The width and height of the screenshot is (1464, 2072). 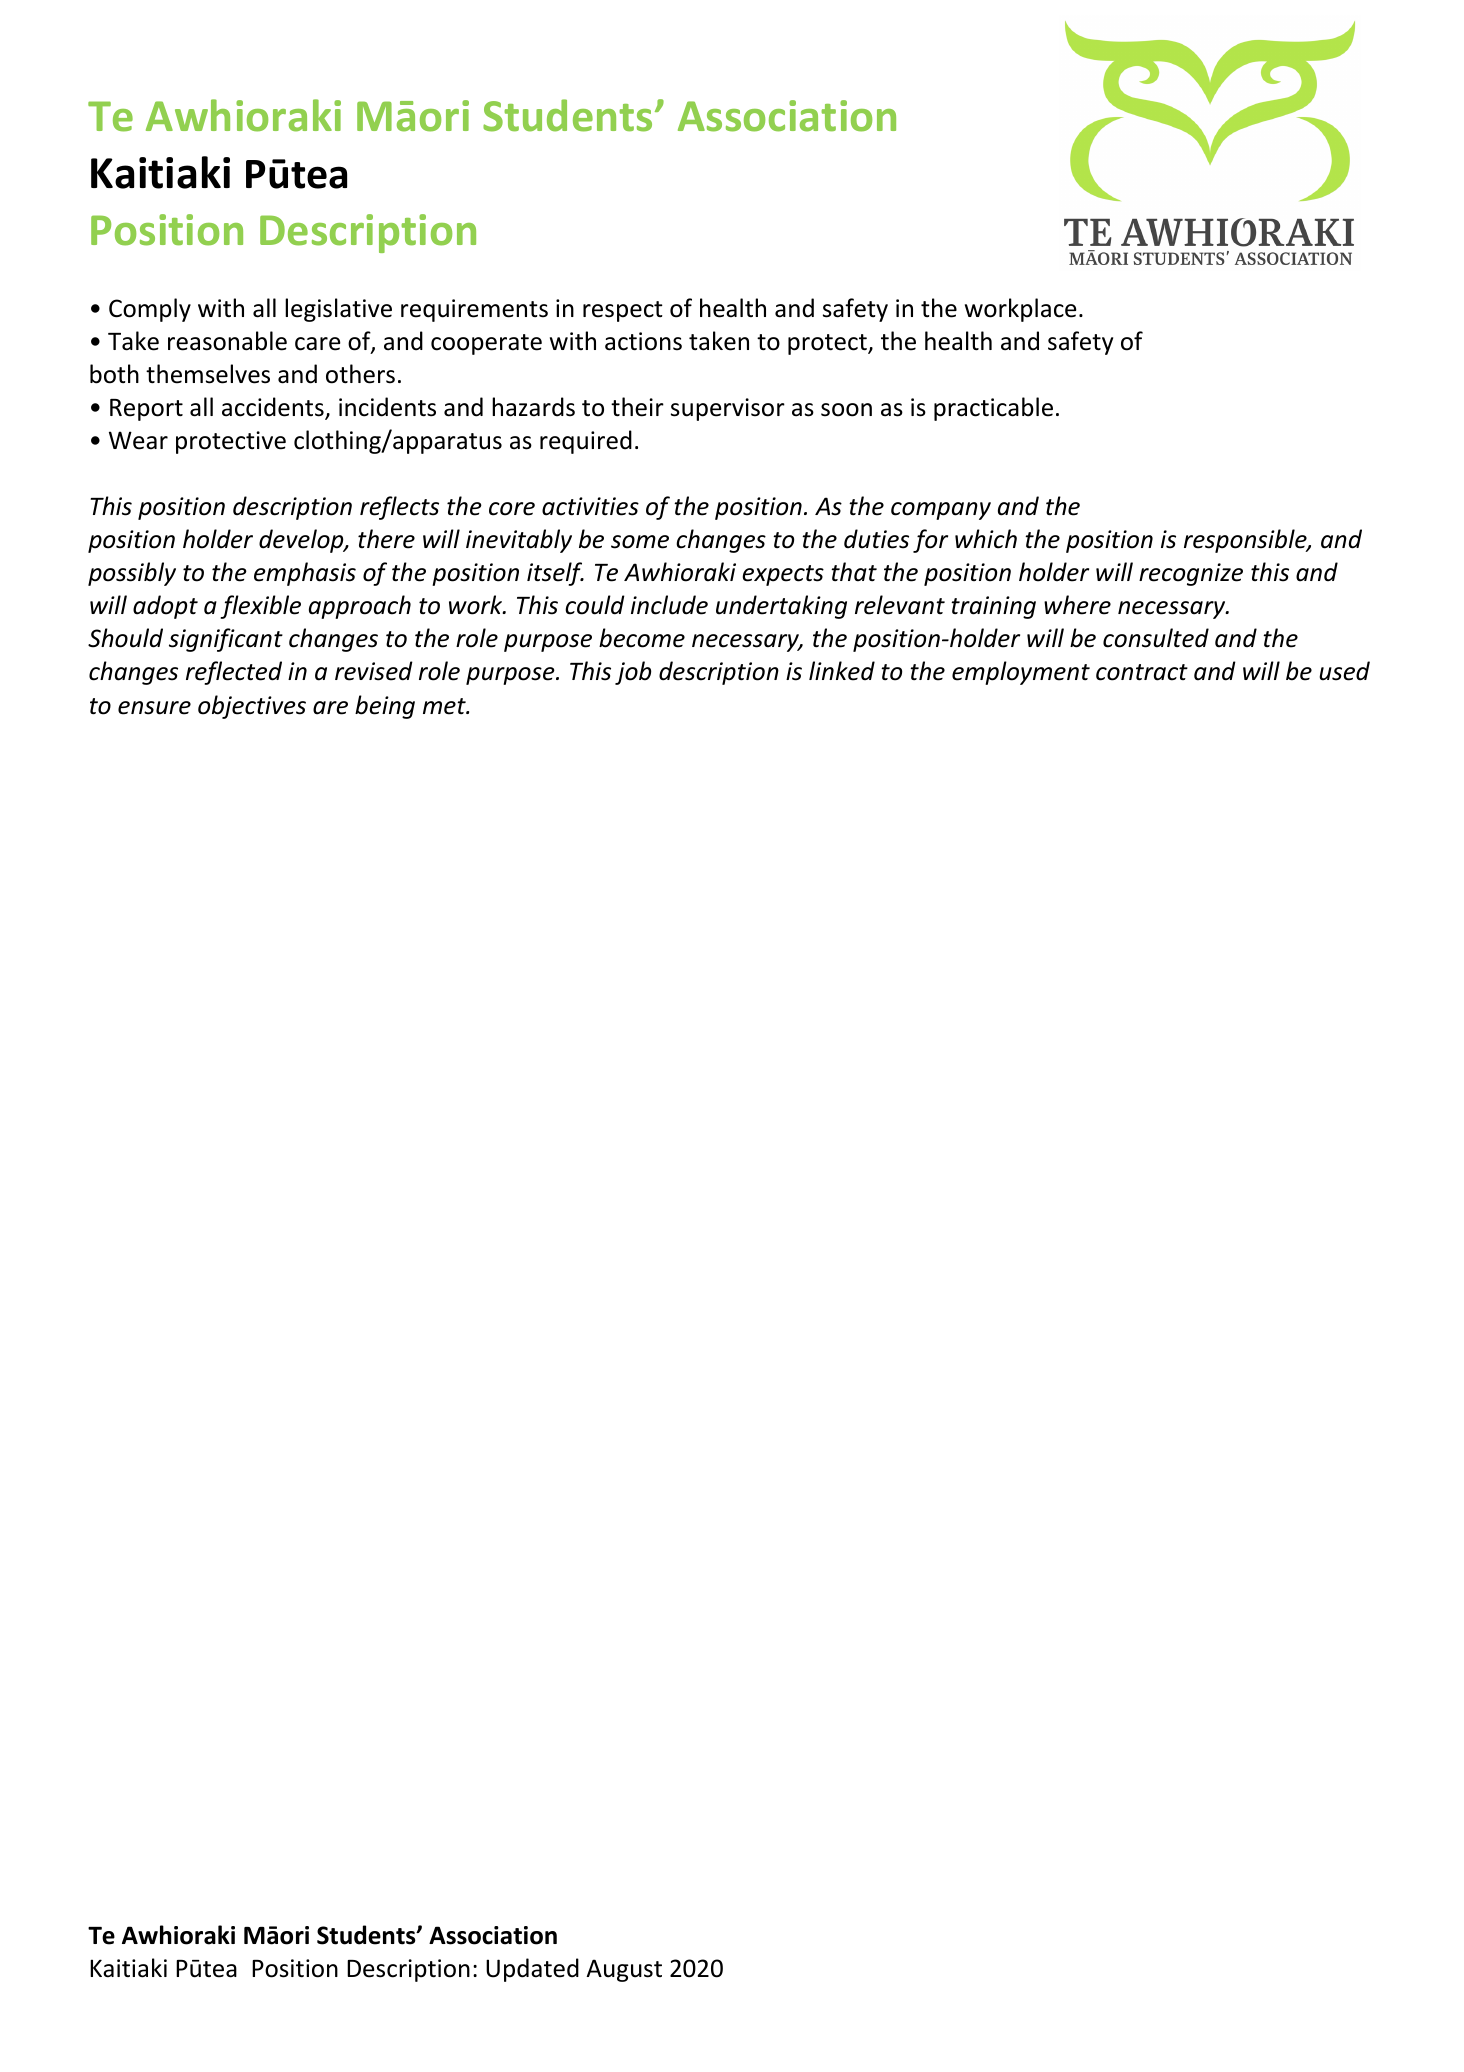 I want to click on Updated, so click(x=532, y=1970).
